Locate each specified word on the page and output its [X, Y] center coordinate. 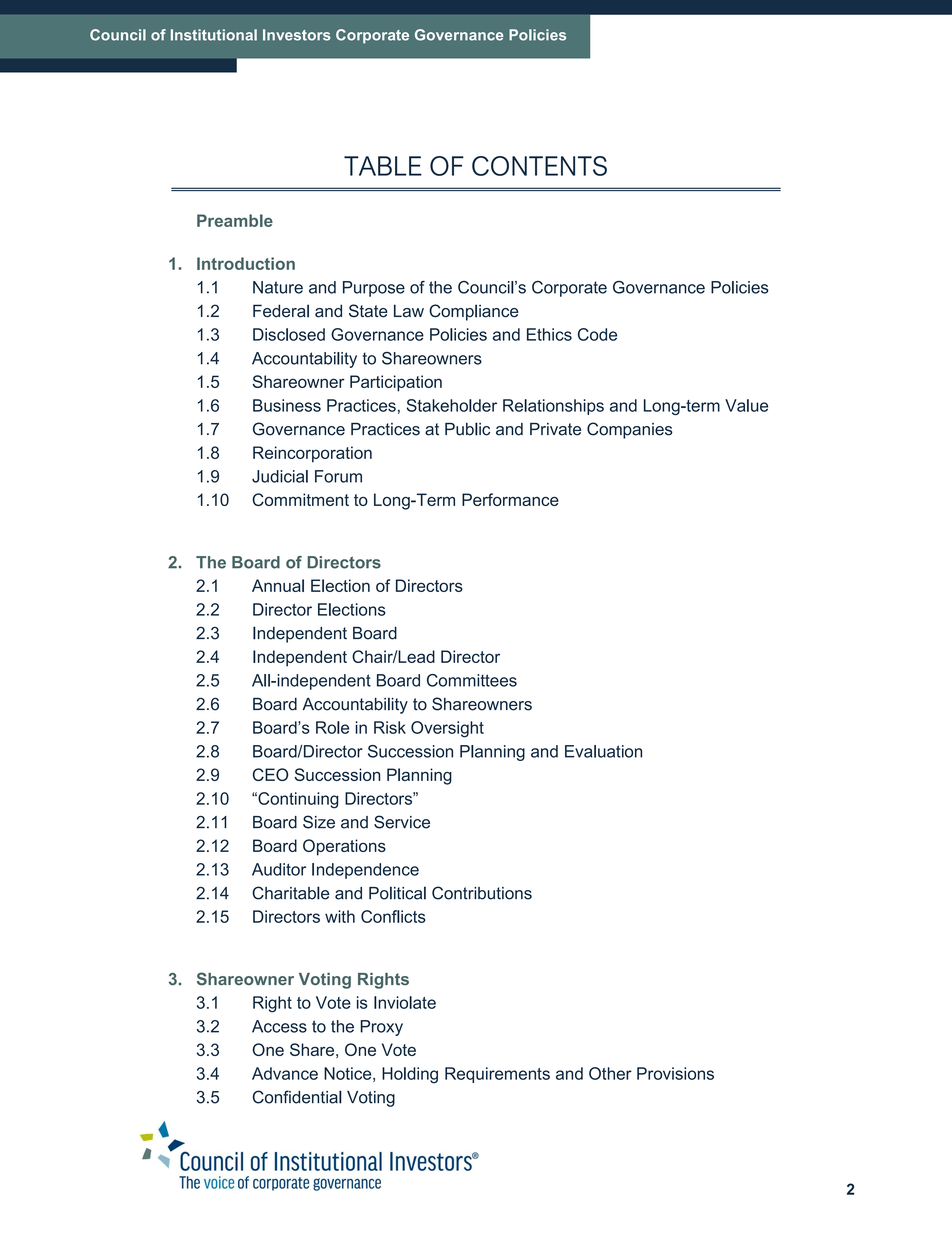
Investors [297, 35]
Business [287, 405]
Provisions [675, 1073]
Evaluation [603, 751]
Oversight [447, 729]
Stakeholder [452, 405]
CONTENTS [539, 166]
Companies [630, 430]
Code [597, 334]
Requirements [497, 1075]
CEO [270, 774]
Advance [285, 1073]
